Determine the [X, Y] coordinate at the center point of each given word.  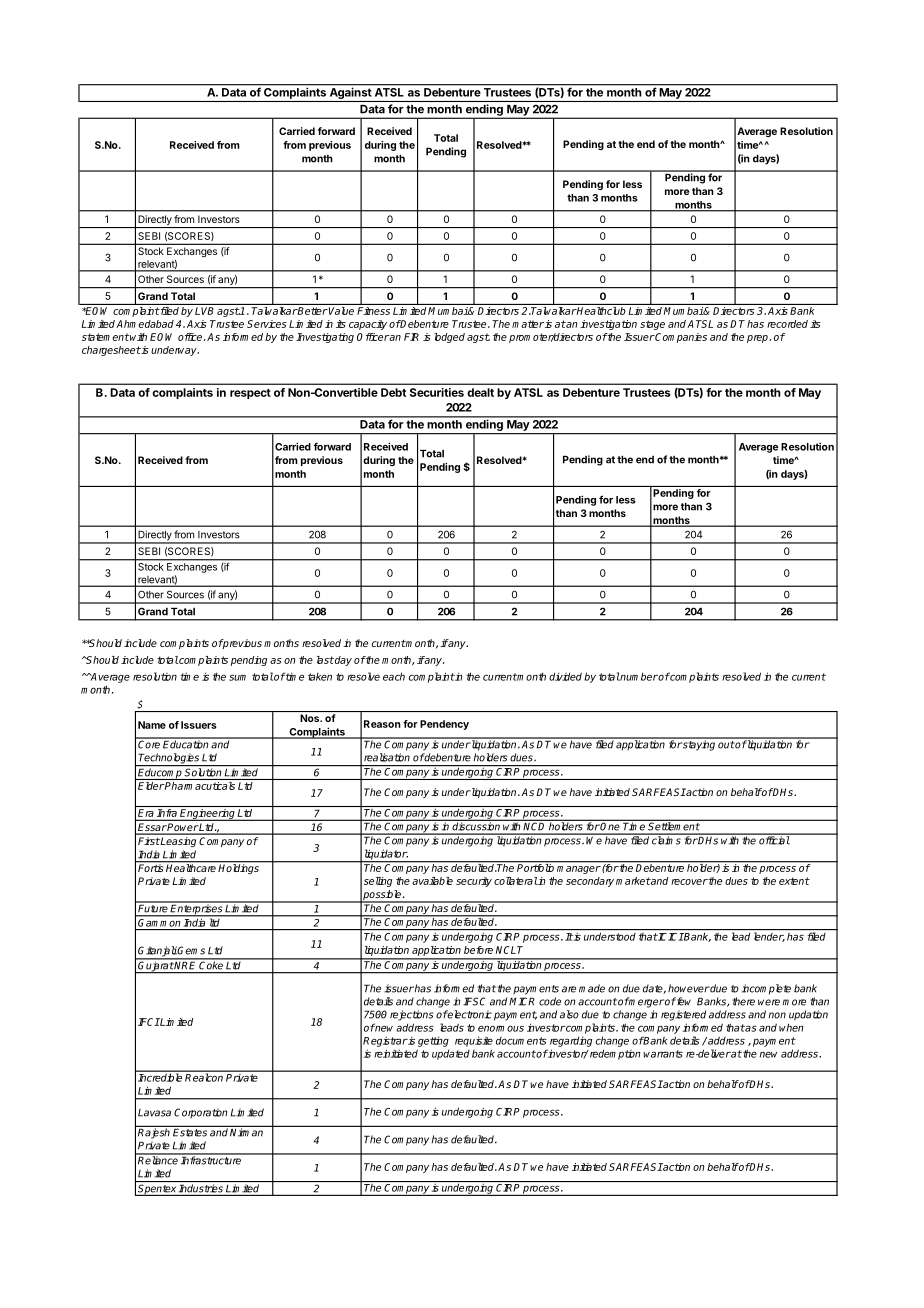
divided [565, 676]
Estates [190, 1131]
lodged [449, 338]
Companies [680, 338]
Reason [382, 724]
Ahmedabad [145, 324]
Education [186, 743]
